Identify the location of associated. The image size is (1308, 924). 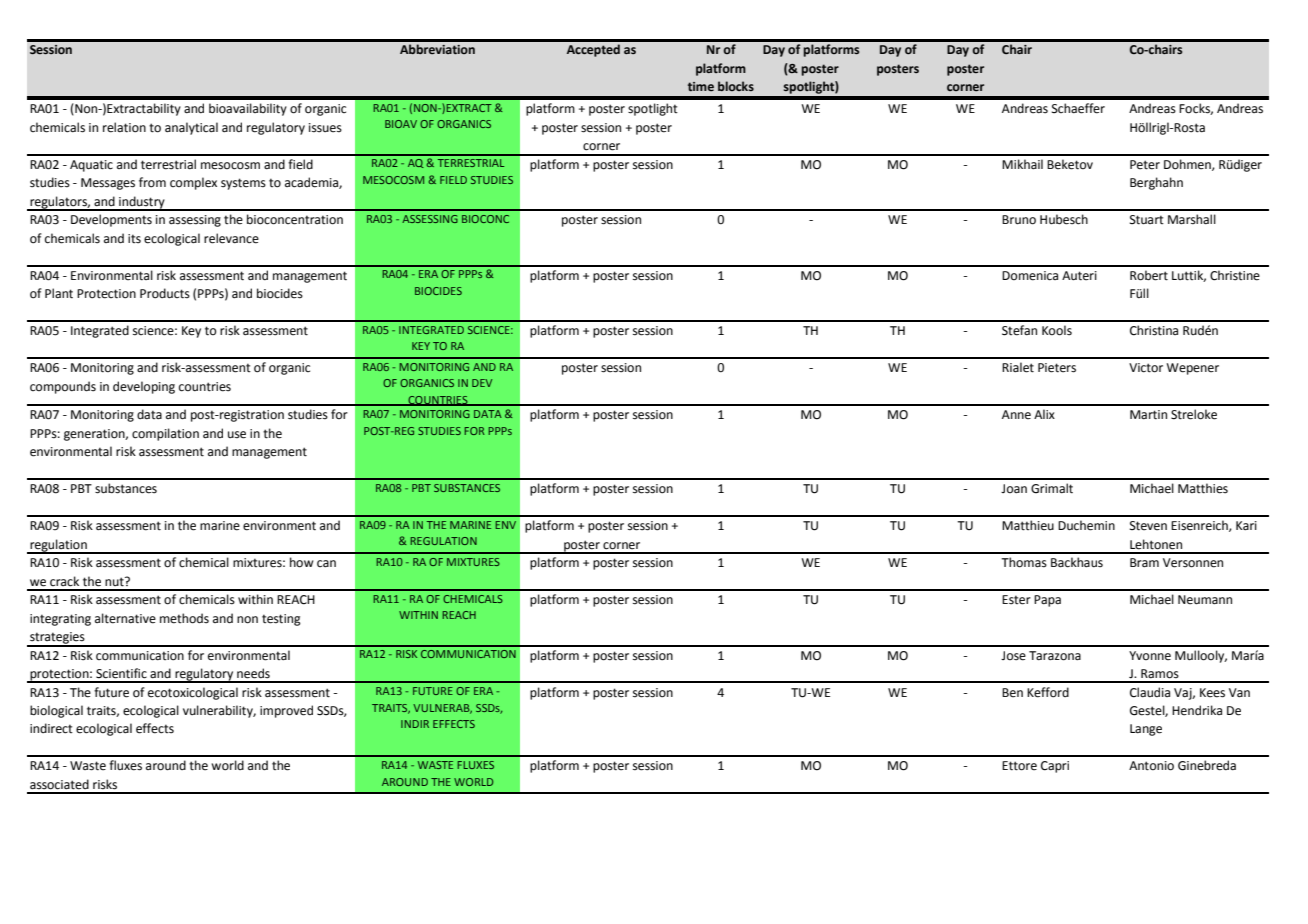
(59, 784).
